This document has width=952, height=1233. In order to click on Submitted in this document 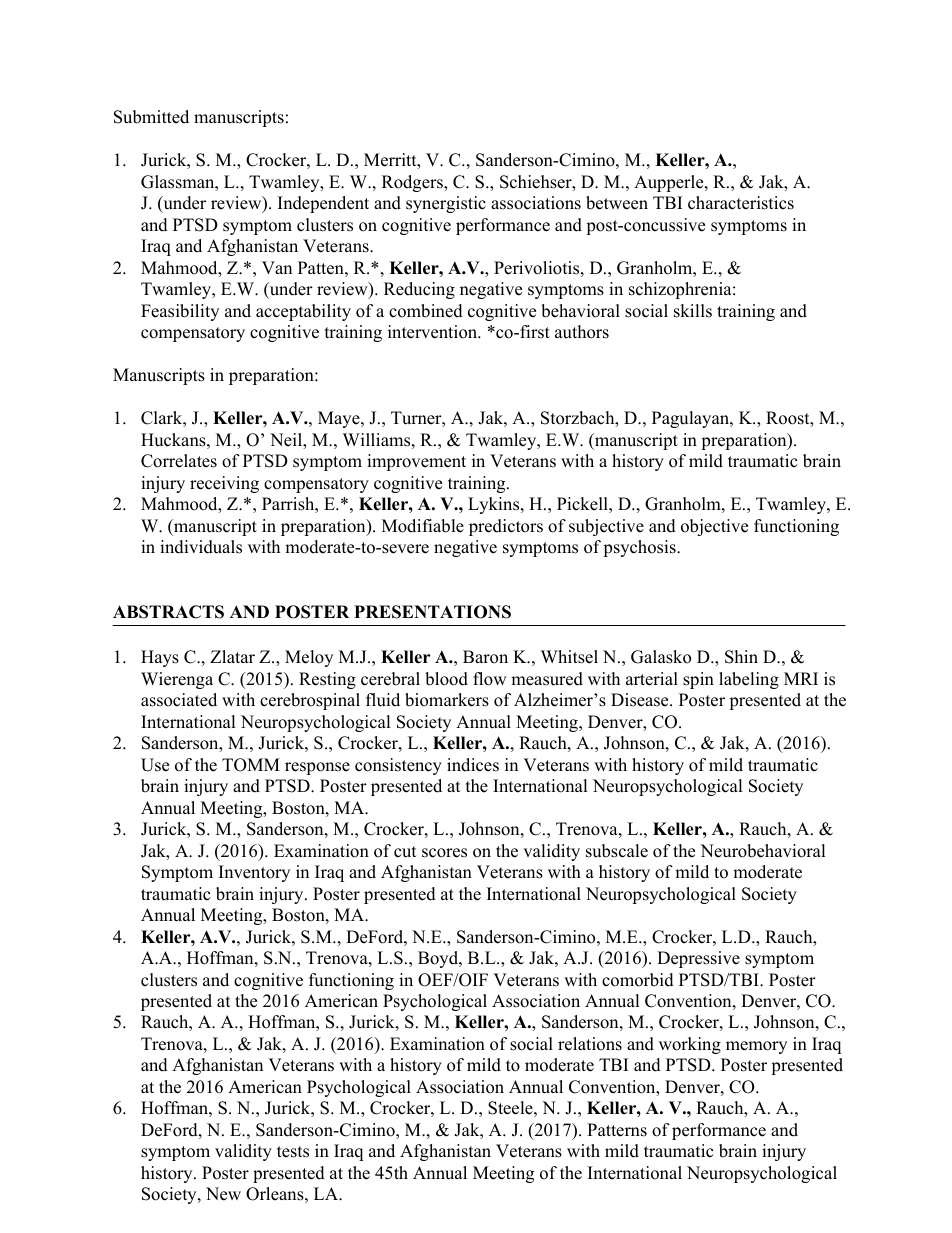, I will do `click(151, 117)`.
